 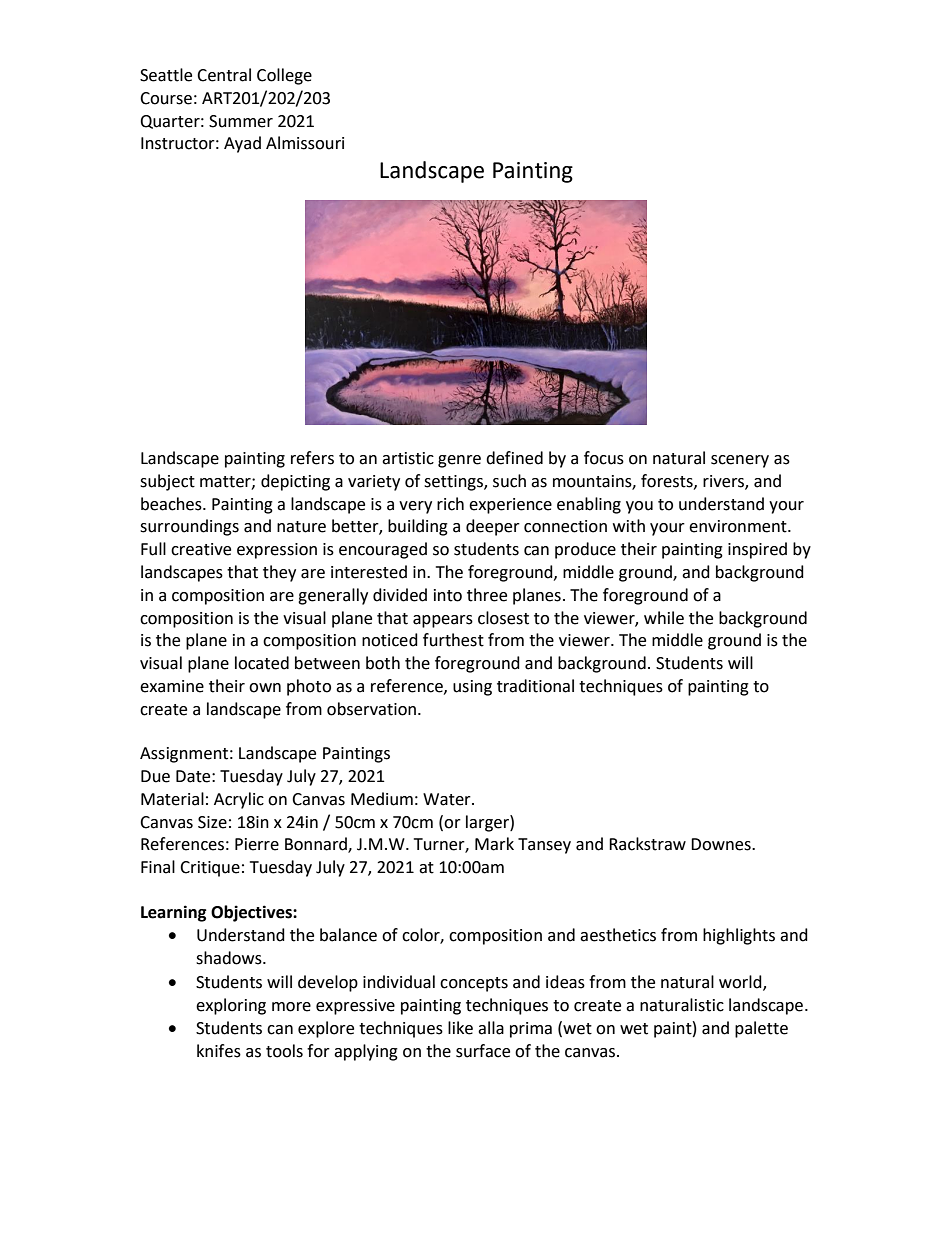 What do you see at coordinates (312, 458) in the screenshot?
I see `refers` at bounding box center [312, 458].
